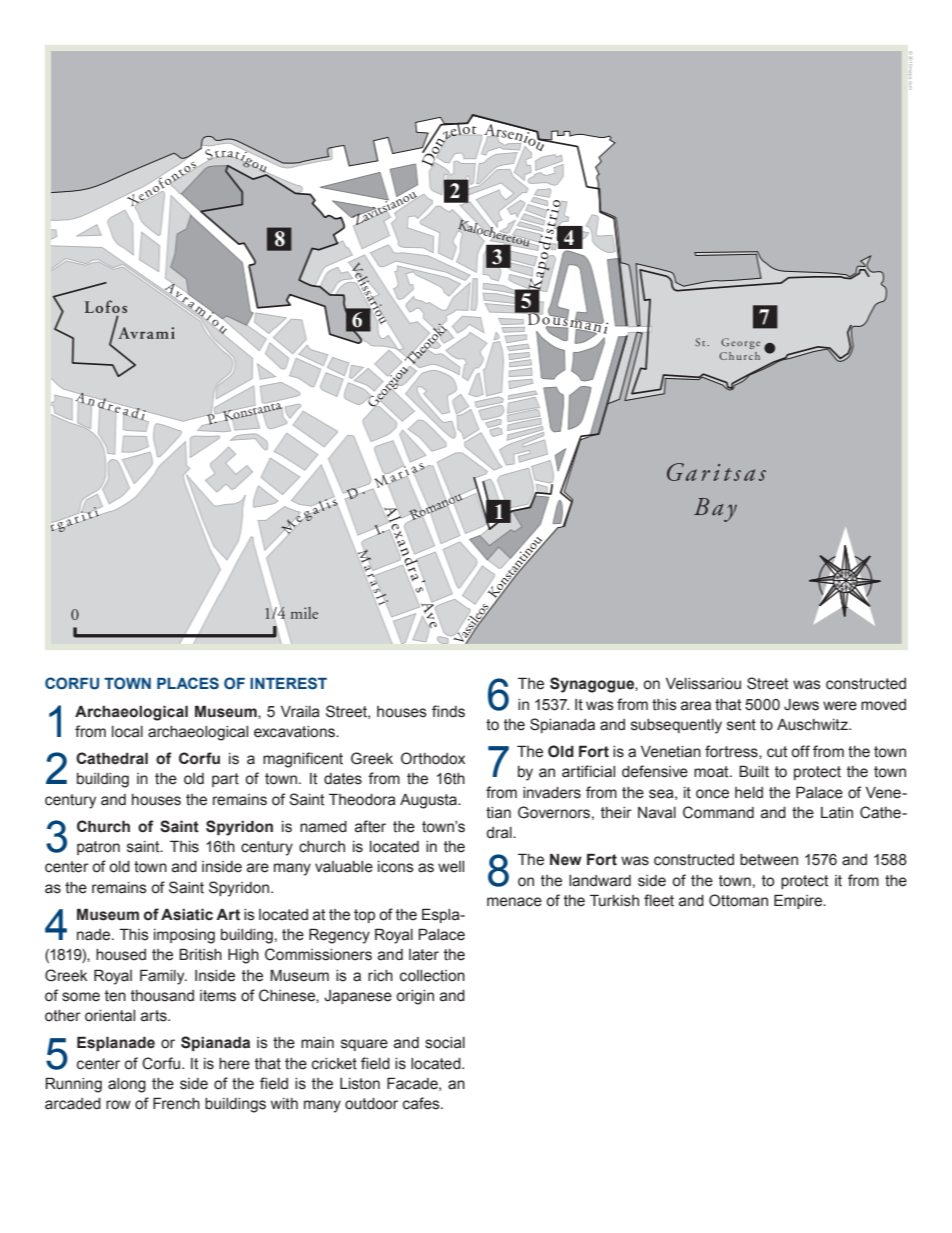 This screenshot has height=1233, width=952. Describe the element at coordinates (754, 771) in the screenshot. I see `Built` at that location.
